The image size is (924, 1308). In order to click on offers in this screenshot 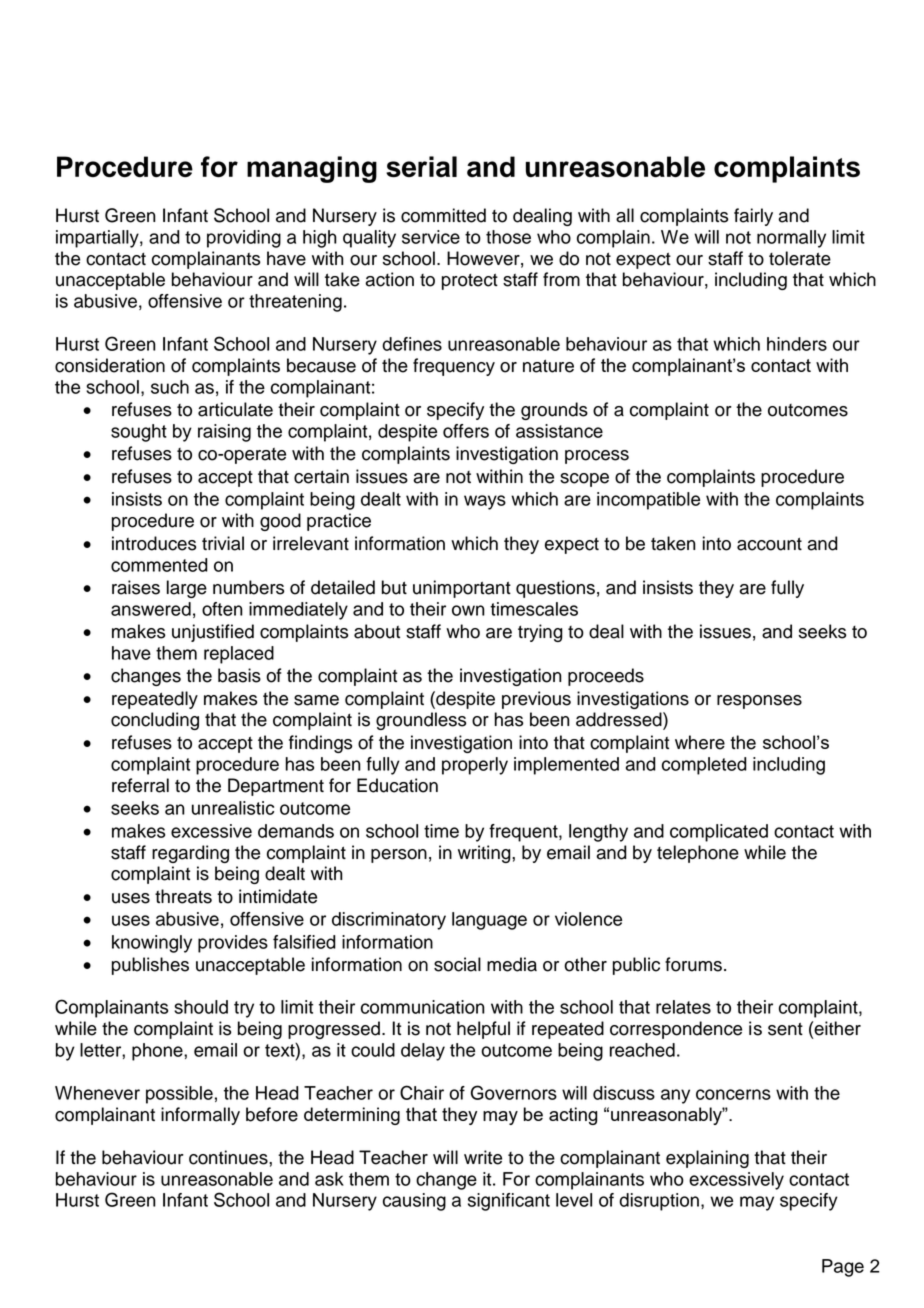, I will do `click(466, 431)`.
